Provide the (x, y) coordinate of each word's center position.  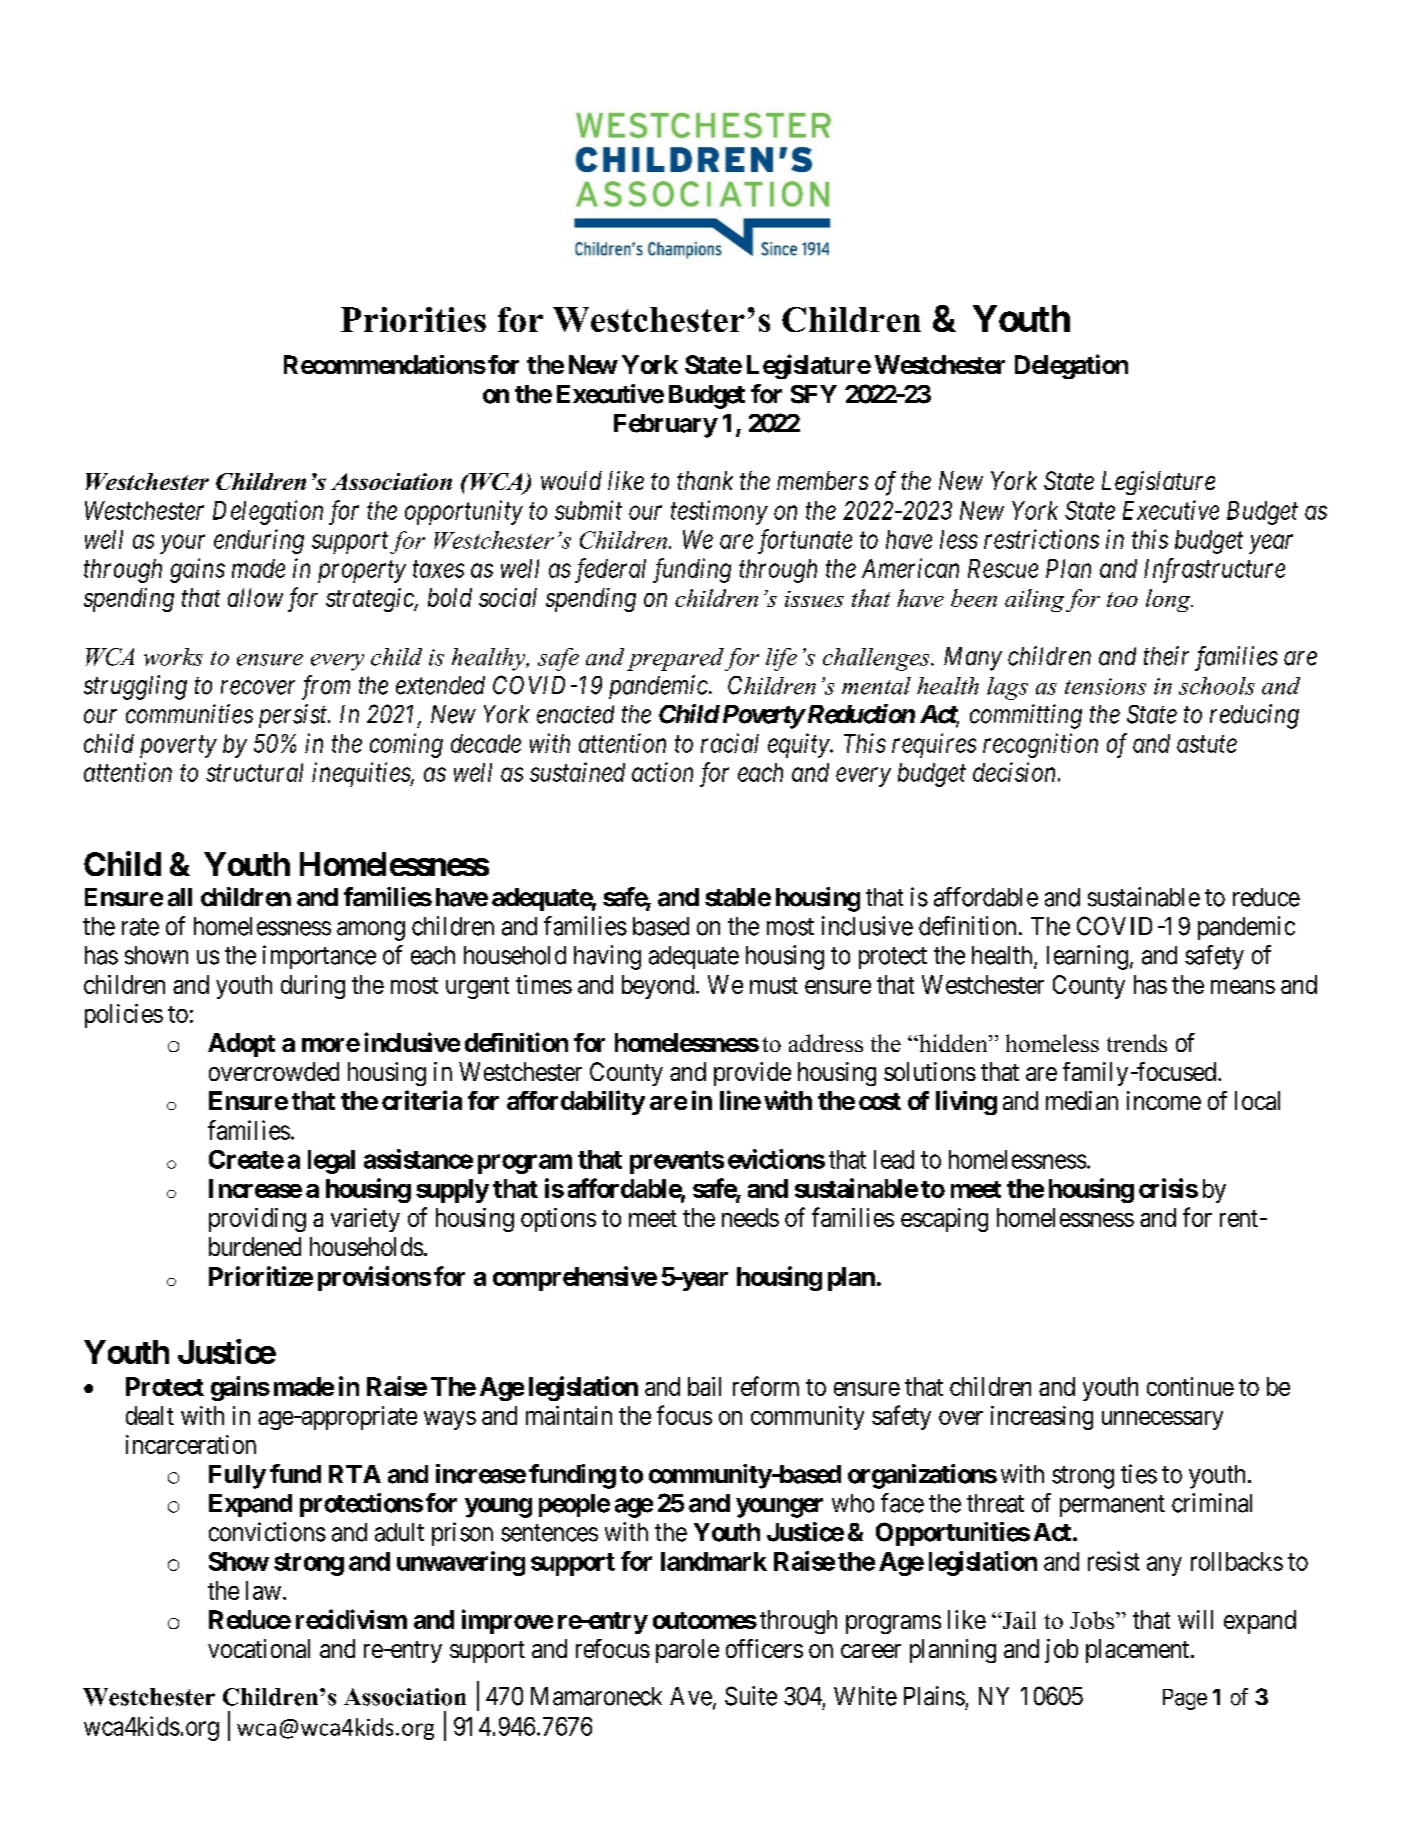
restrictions (1041, 539)
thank (705, 480)
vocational (259, 1648)
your (182, 544)
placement (1139, 1651)
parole (687, 1651)
